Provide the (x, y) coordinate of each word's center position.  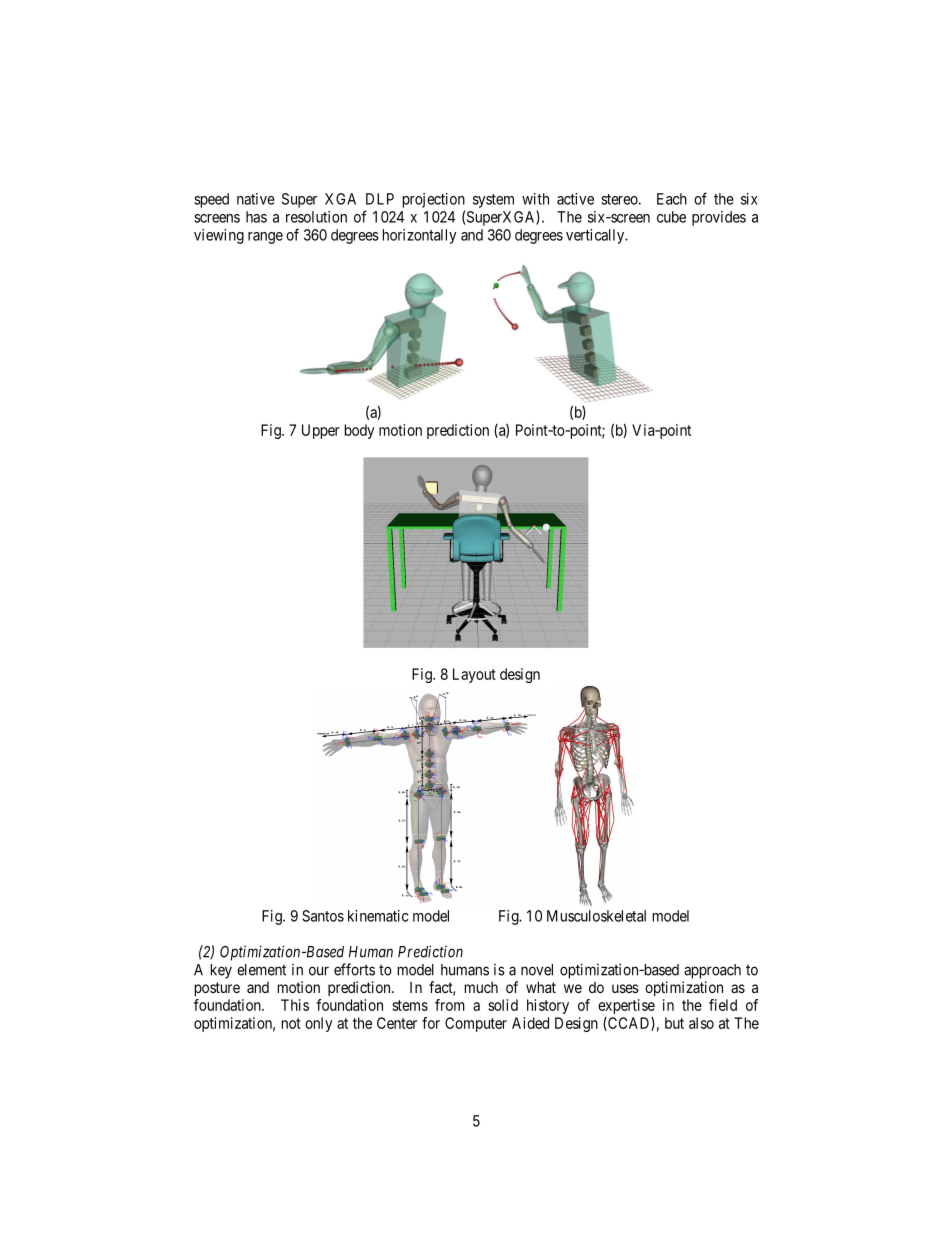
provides (719, 218)
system (493, 201)
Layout (474, 675)
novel (537, 970)
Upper (321, 431)
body (359, 431)
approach (712, 971)
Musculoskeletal (596, 916)
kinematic (378, 916)
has (256, 217)
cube (671, 217)
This (295, 1005)
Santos (323, 916)
